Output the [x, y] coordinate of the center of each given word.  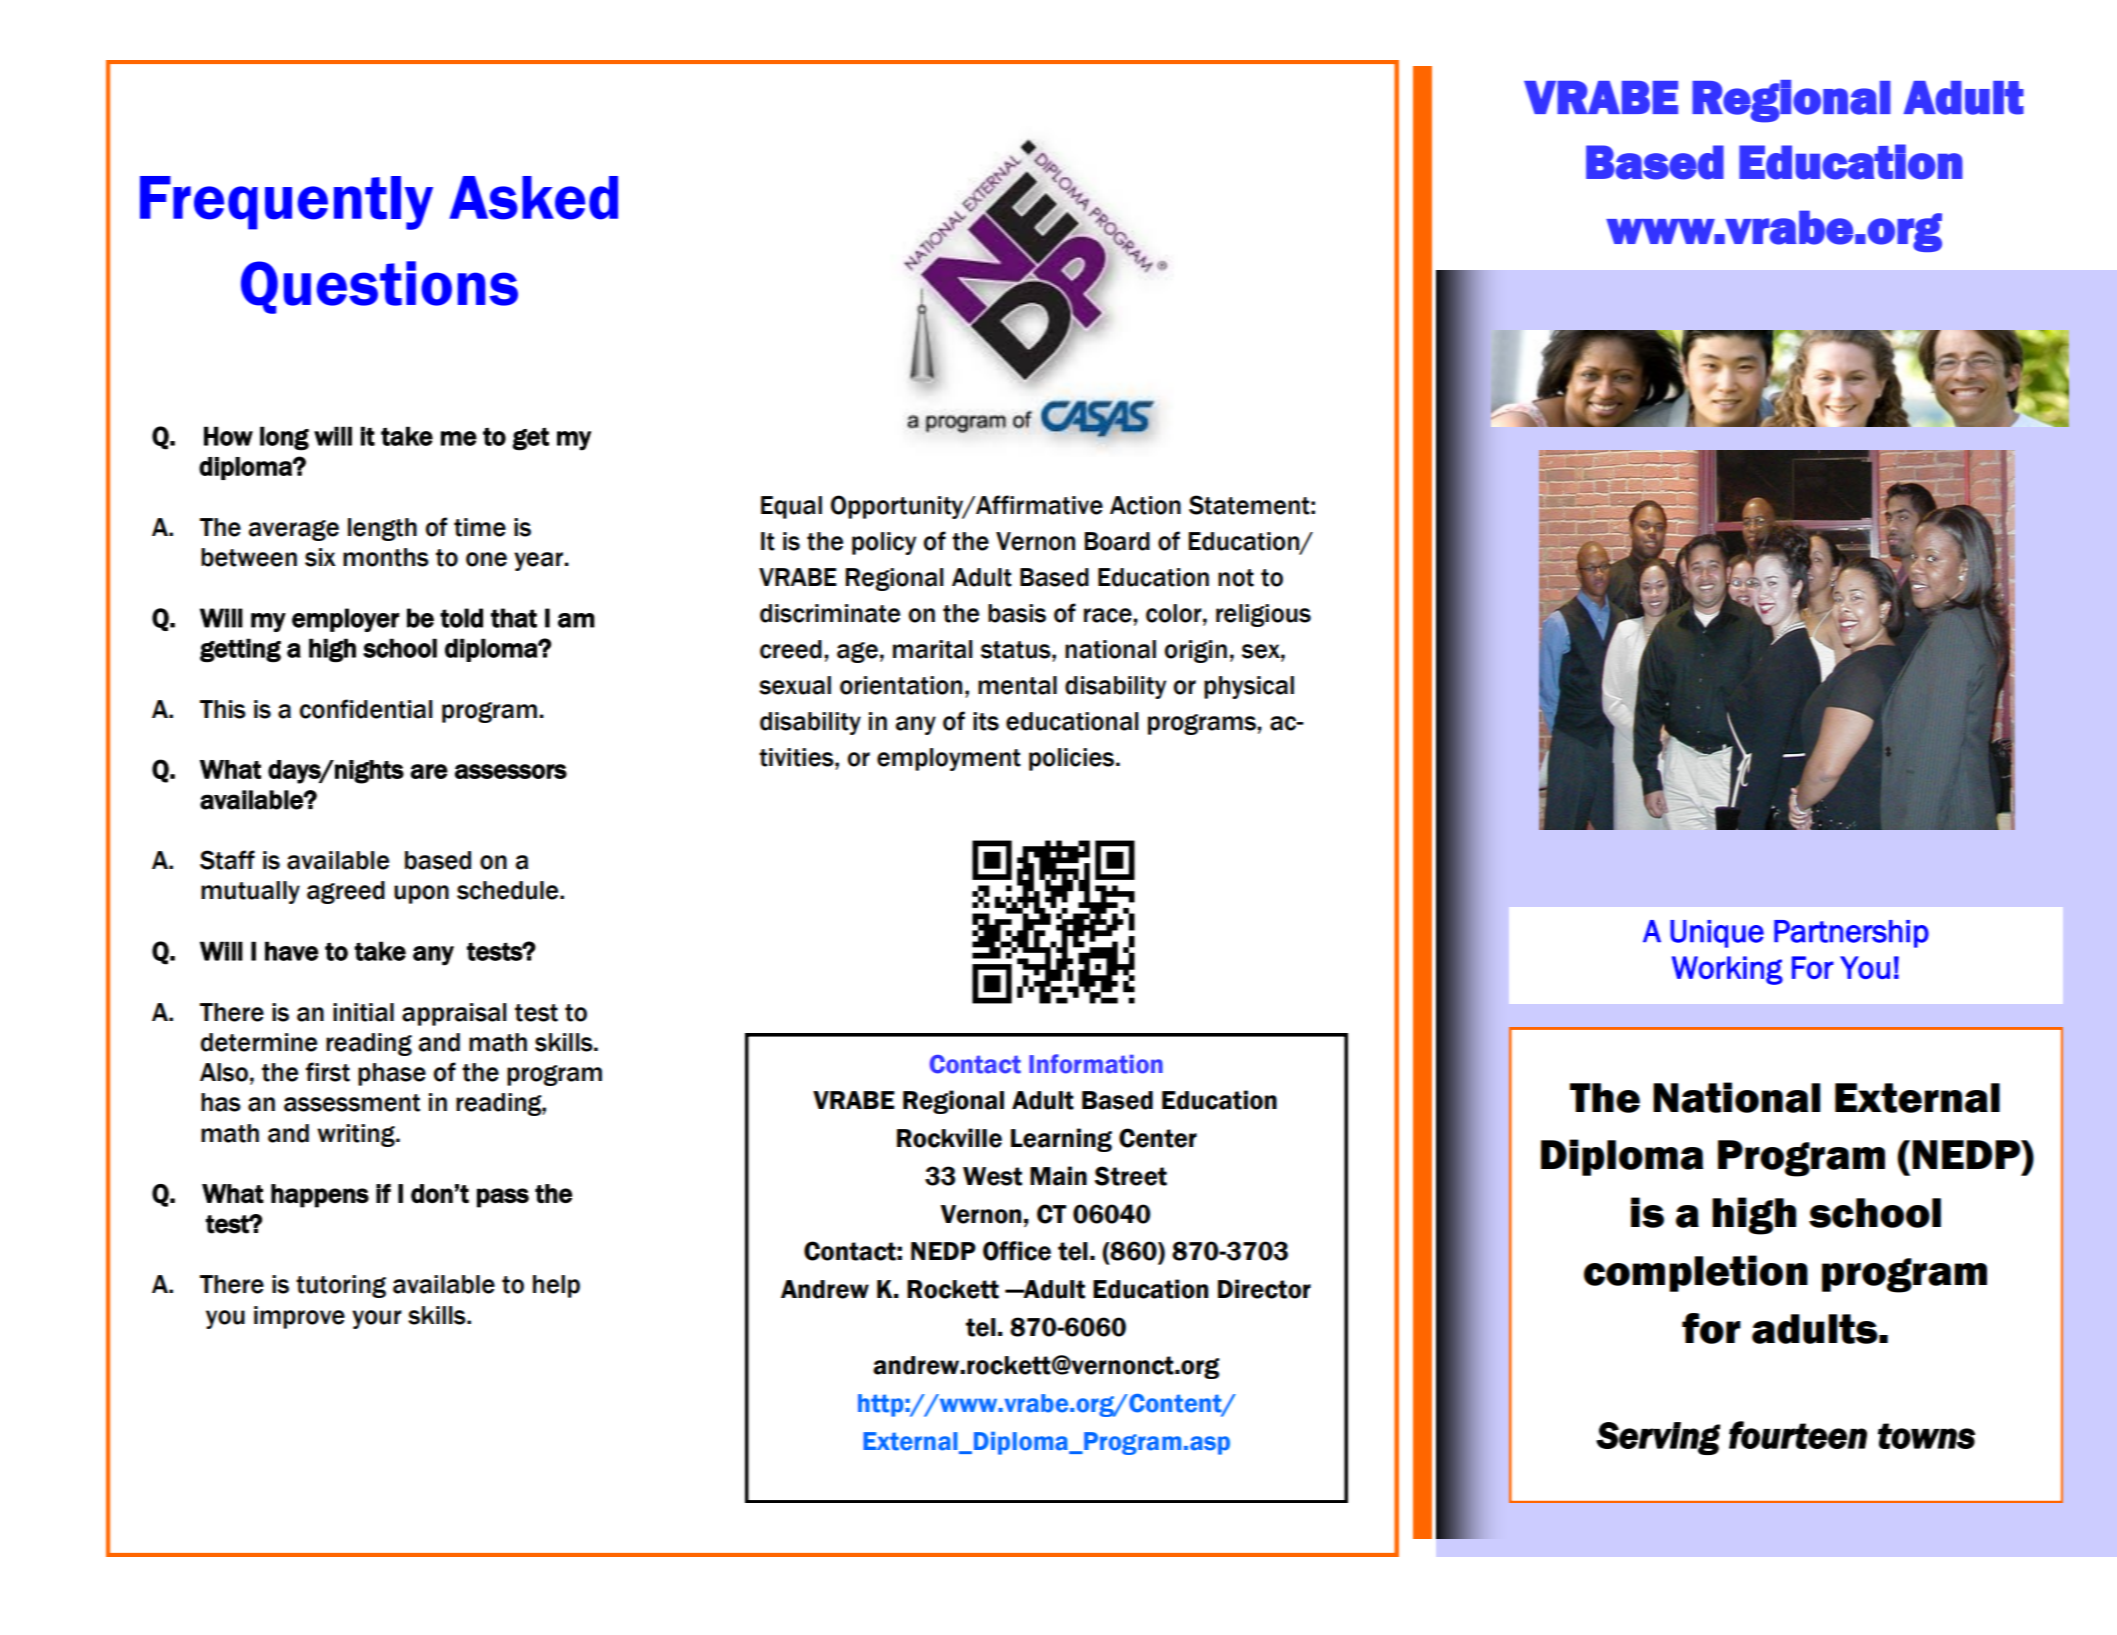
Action [1145, 505]
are [429, 771]
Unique [1717, 934]
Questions [379, 287]
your [377, 1319]
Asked [533, 198]
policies [1071, 759]
